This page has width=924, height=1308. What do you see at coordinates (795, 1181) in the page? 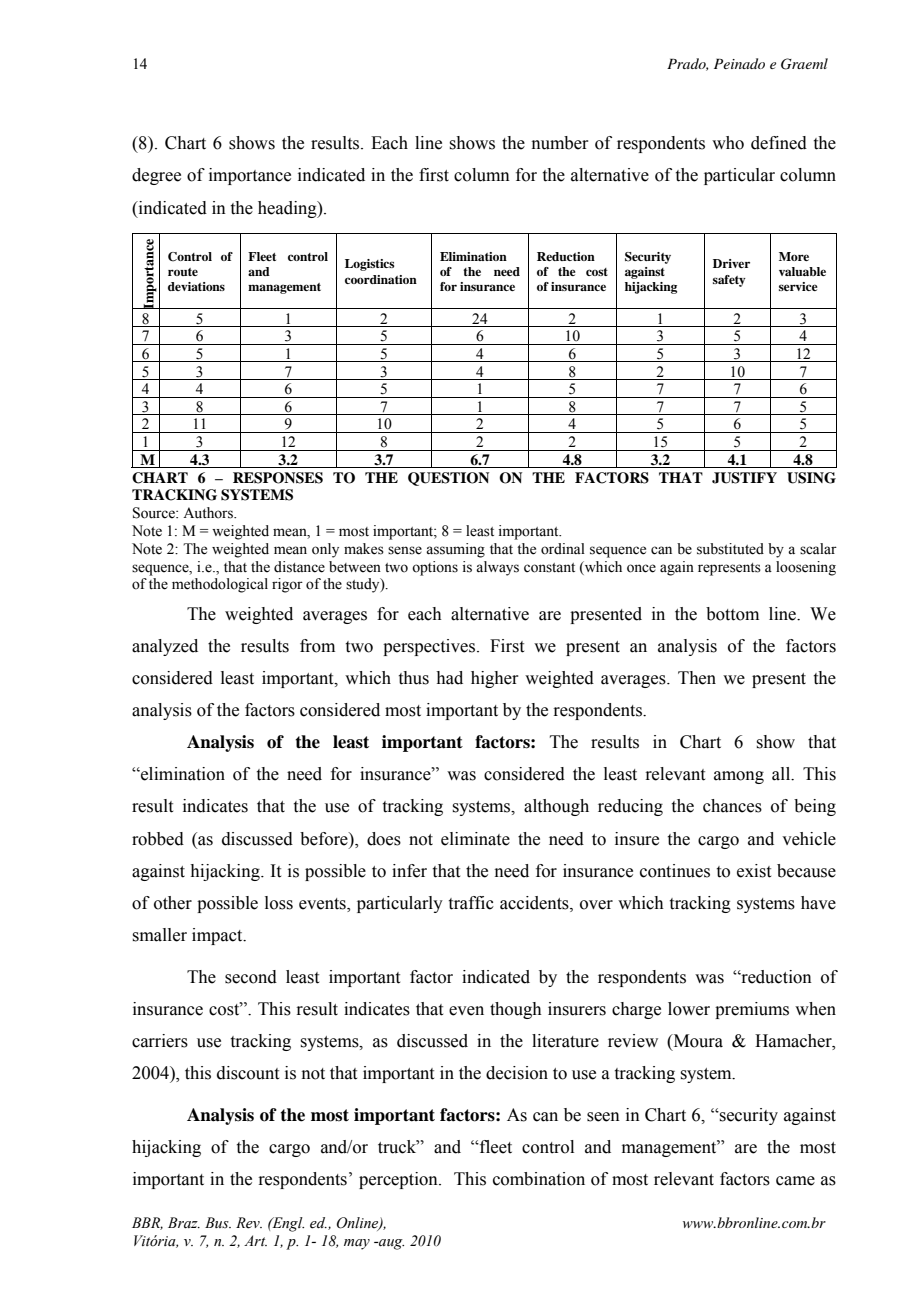
I see `came` at bounding box center [795, 1181].
